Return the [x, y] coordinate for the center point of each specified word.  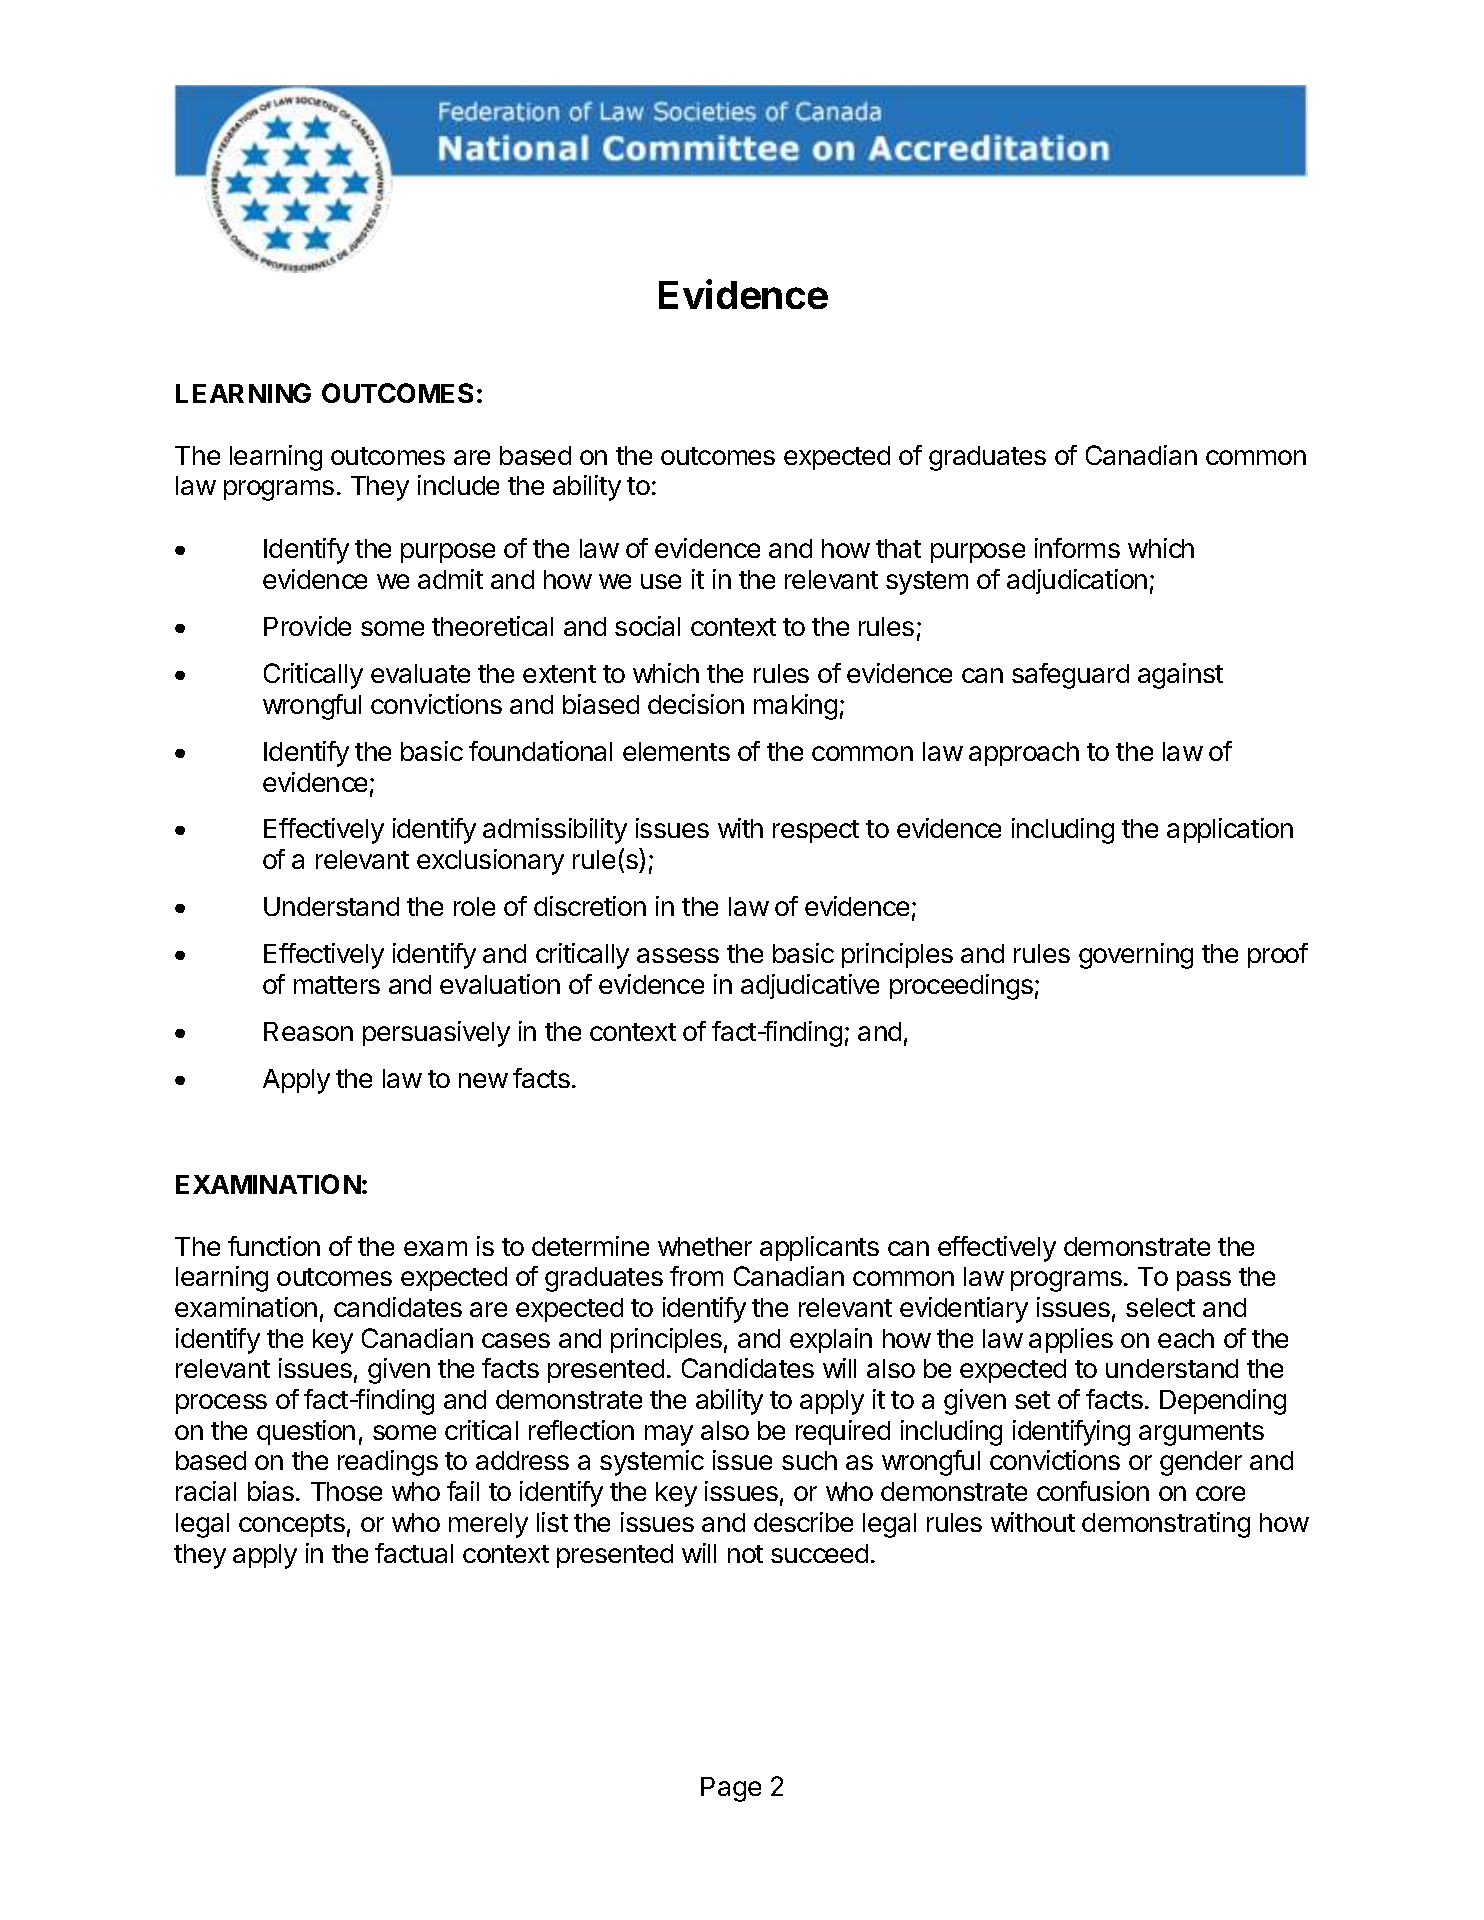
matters [337, 985]
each [1186, 1338]
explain [831, 1340]
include [458, 485]
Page [731, 1789]
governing [1136, 956]
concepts [292, 1525]
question [306, 1432]
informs [1077, 548]
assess [678, 955]
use [661, 581]
